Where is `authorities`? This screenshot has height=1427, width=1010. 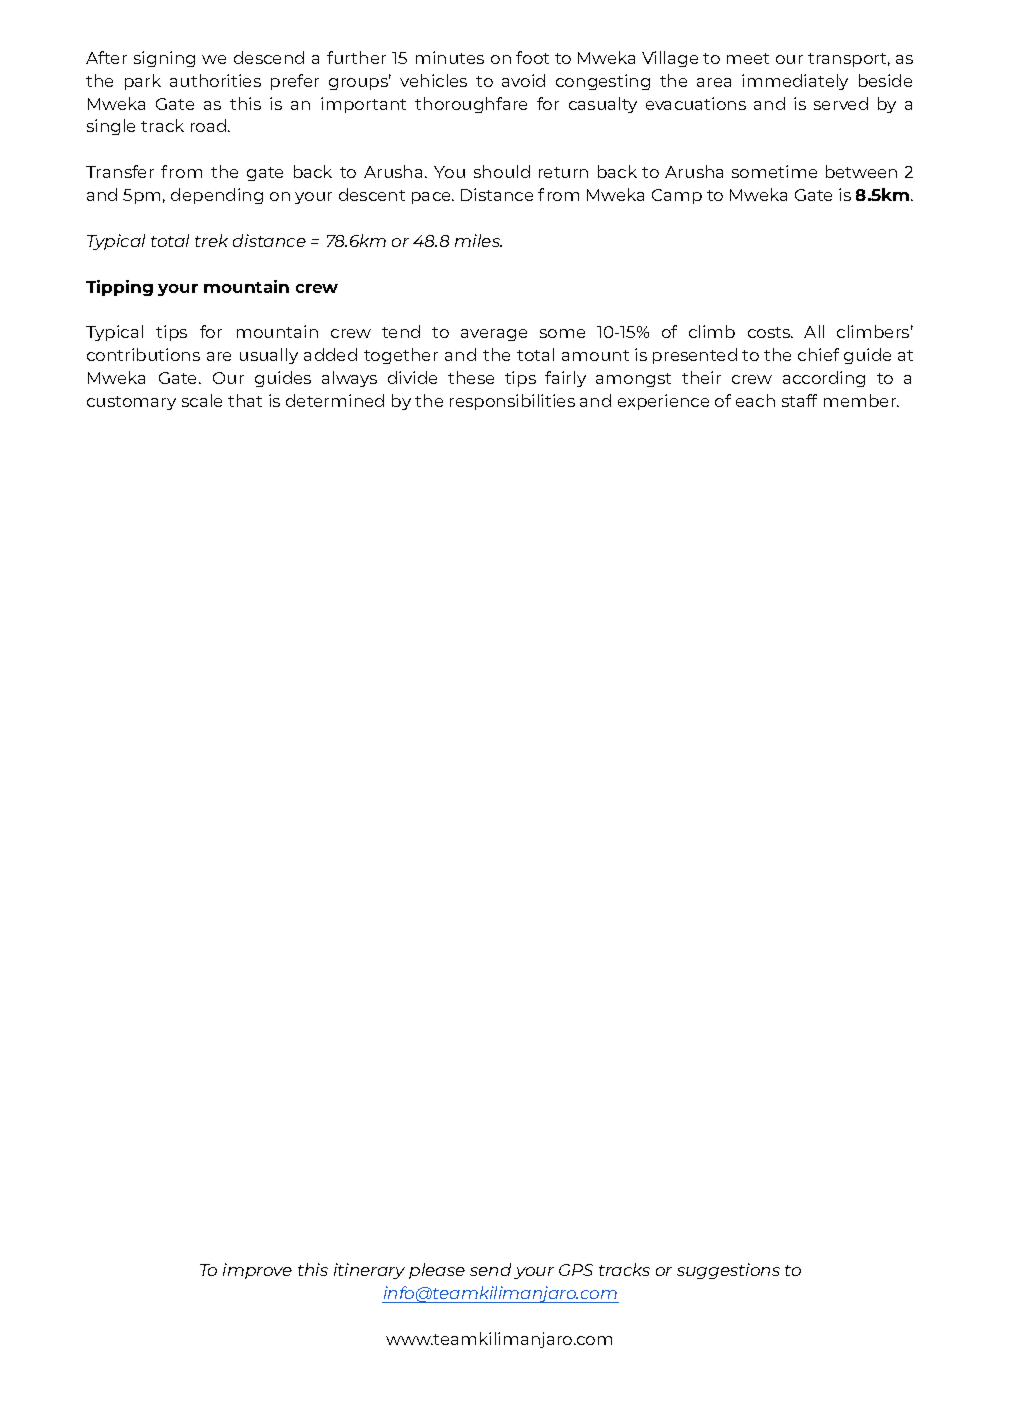 authorities is located at coordinates (215, 80).
